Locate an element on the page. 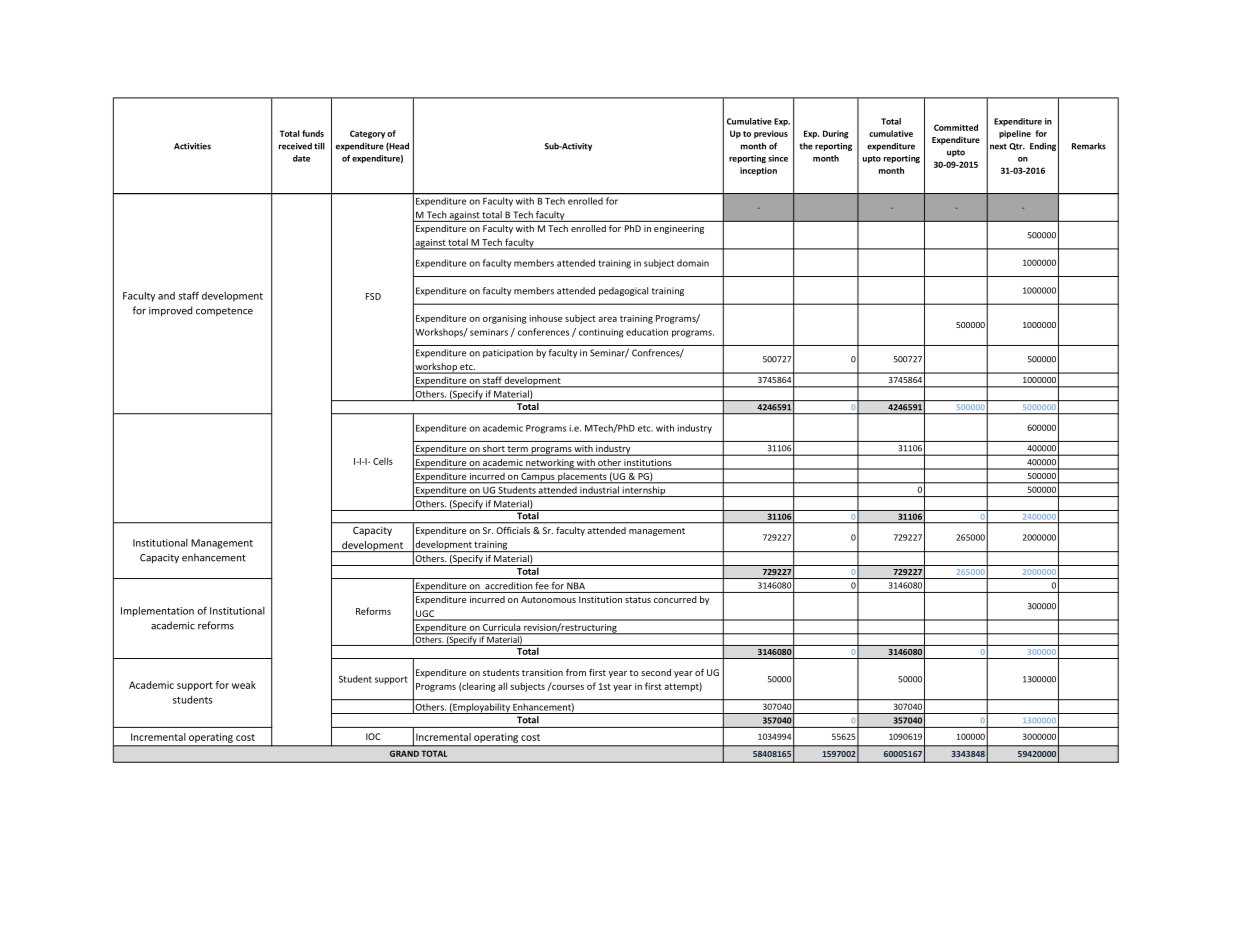 The image size is (1233, 952). previous is located at coordinates (771, 134).
